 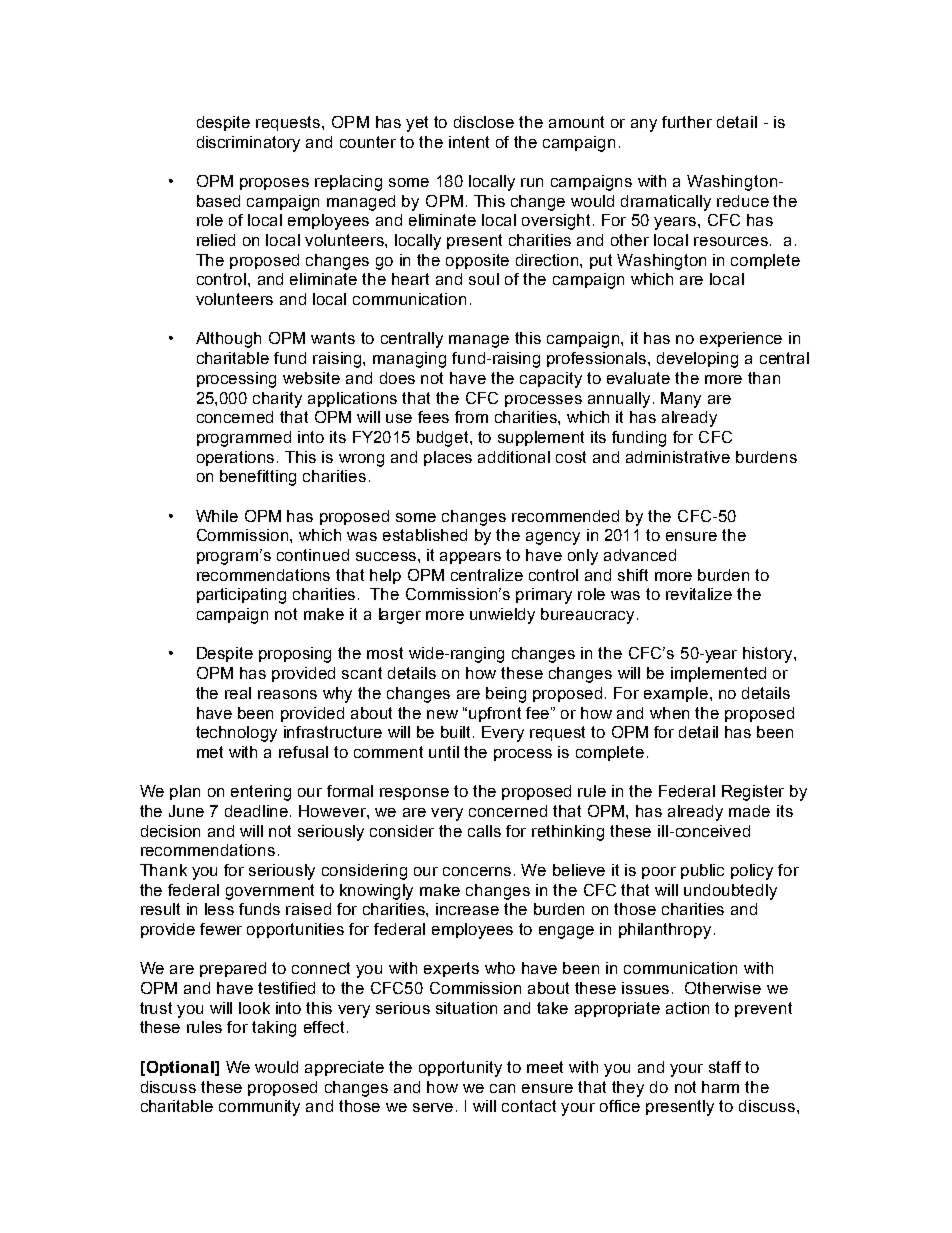 I want to click on less, so click(x=219, y=909).
